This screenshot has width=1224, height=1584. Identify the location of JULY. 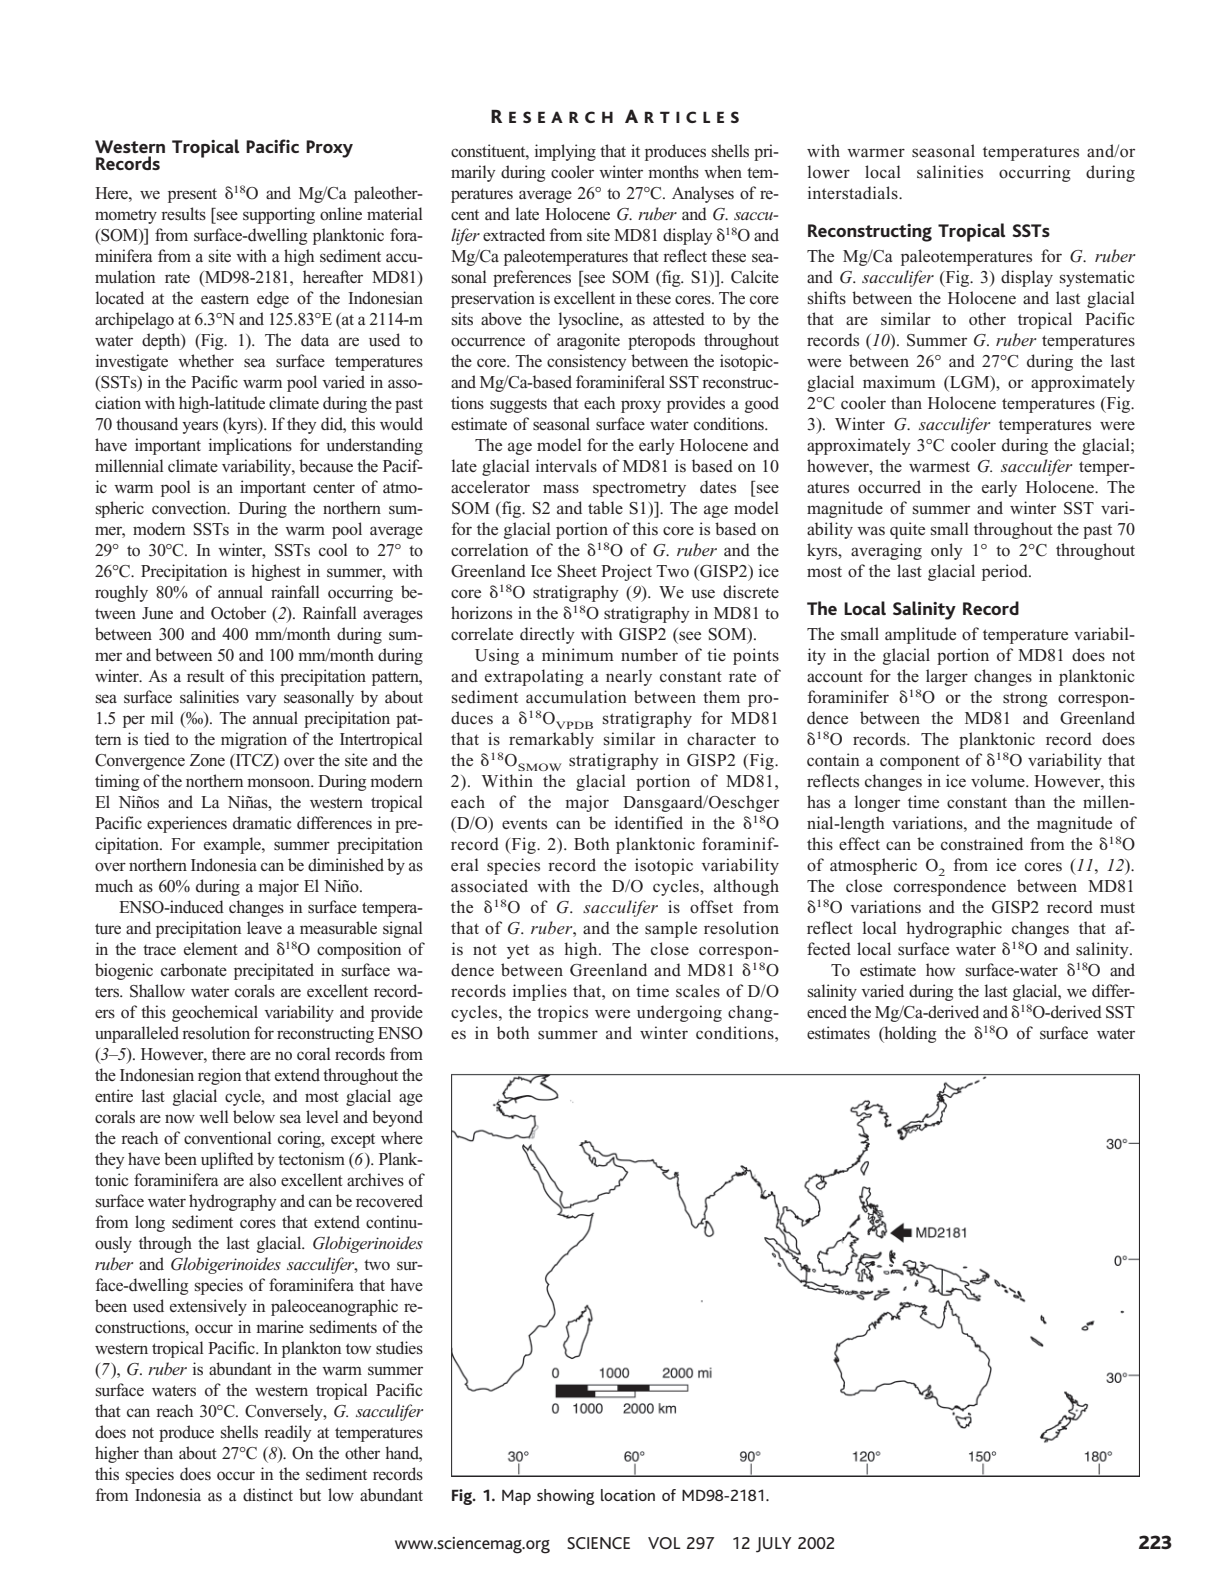
(774, 1545).
